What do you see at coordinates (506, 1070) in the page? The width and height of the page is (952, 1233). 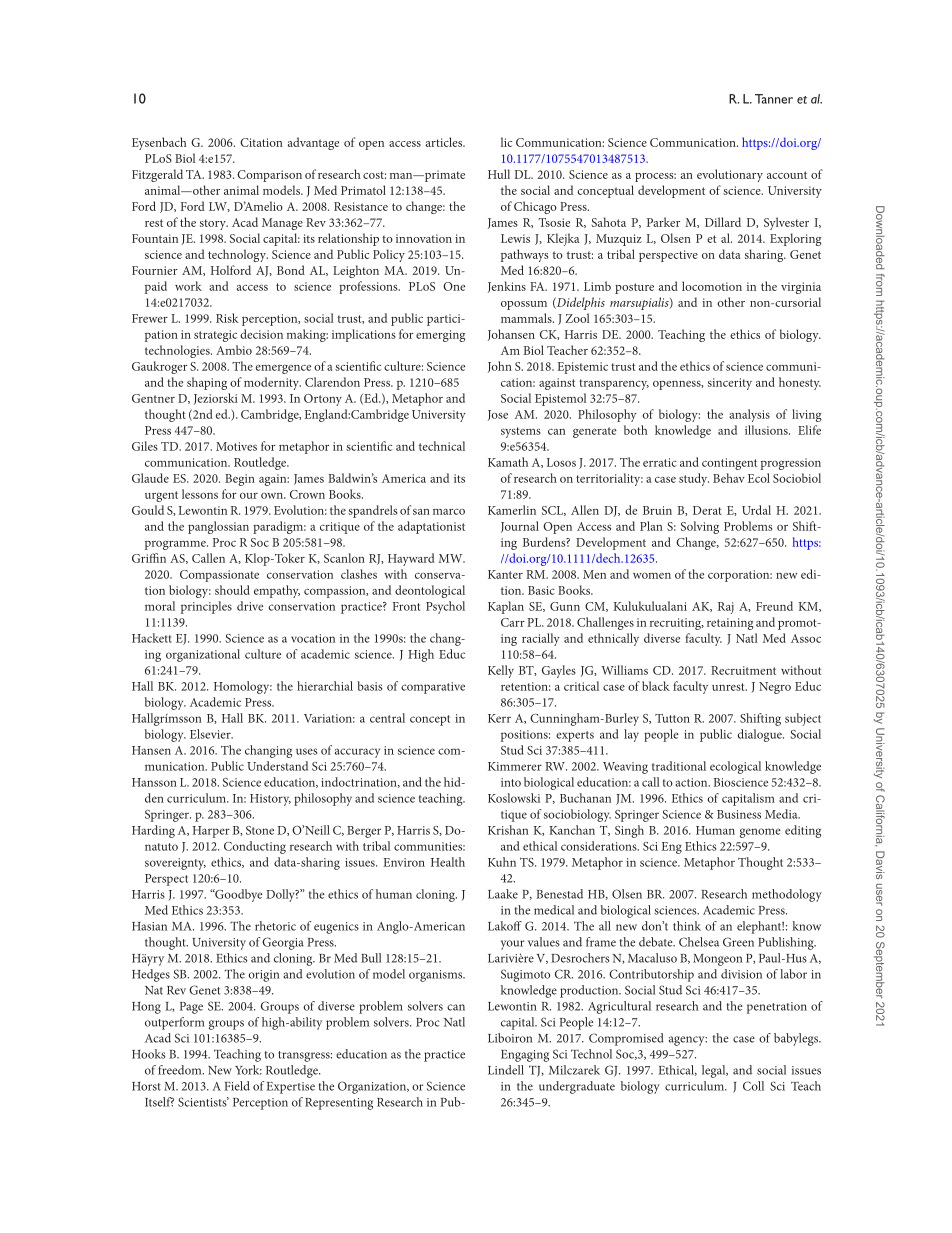 I see `Lindell` at bounding box center [506, 1070].
